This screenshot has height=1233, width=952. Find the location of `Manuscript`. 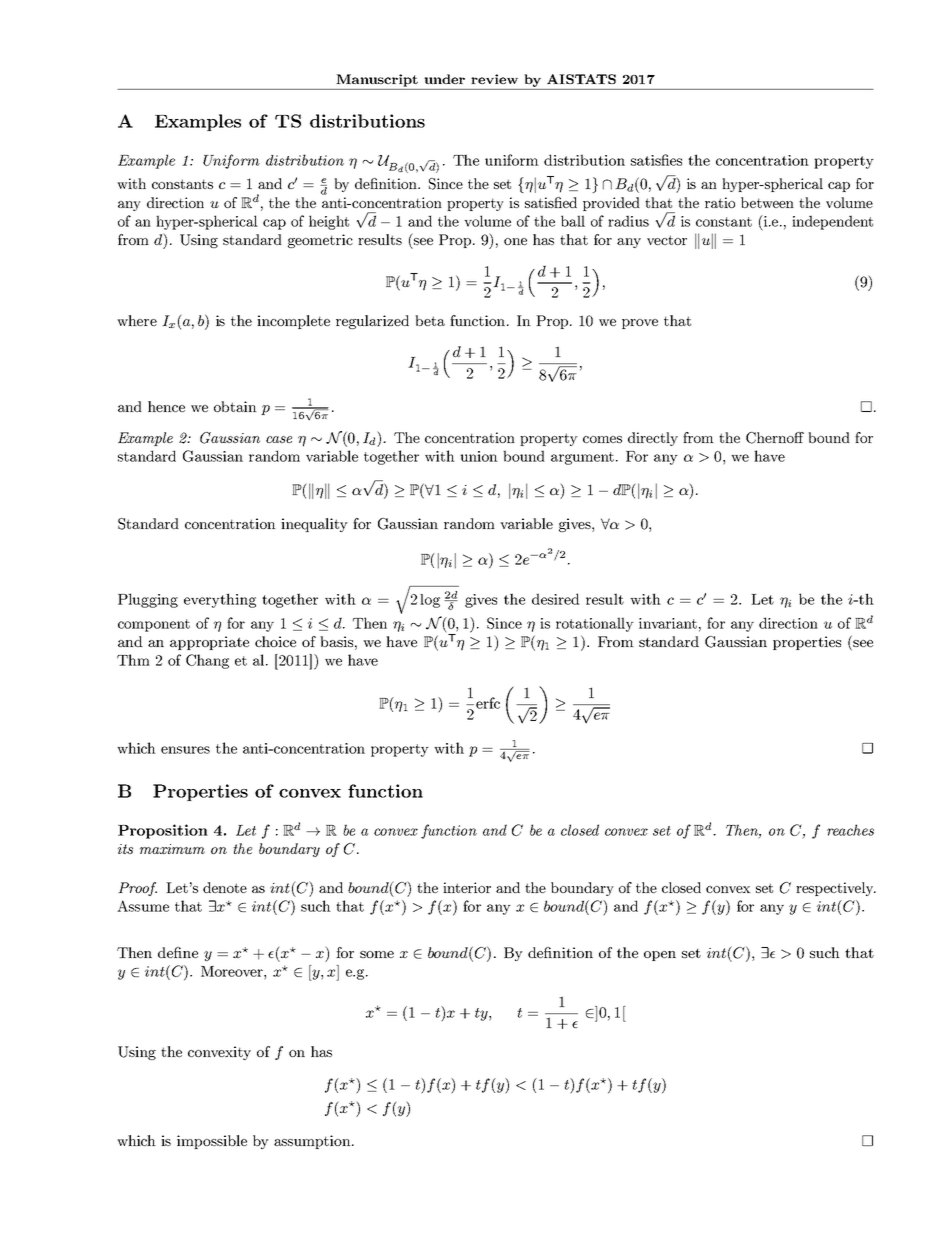

Manuscript is located at coordinates (377, 80).
